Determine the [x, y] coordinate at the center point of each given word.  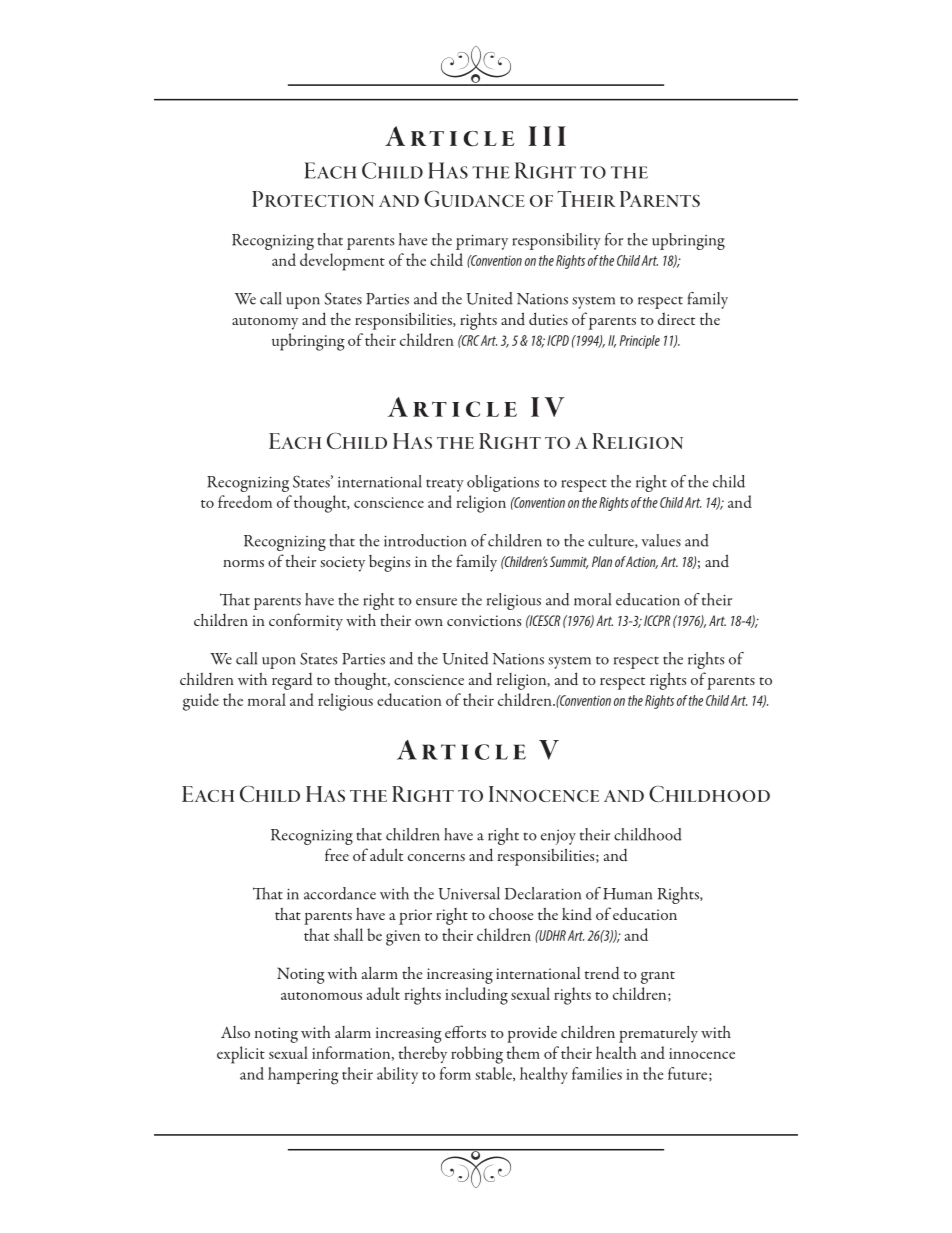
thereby [423, 1054]
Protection [313, 199]
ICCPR [657, 620]
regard [292, 681]
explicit [241, 1055]
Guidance [474, 198]
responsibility [556, 241]
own [429, 622]
